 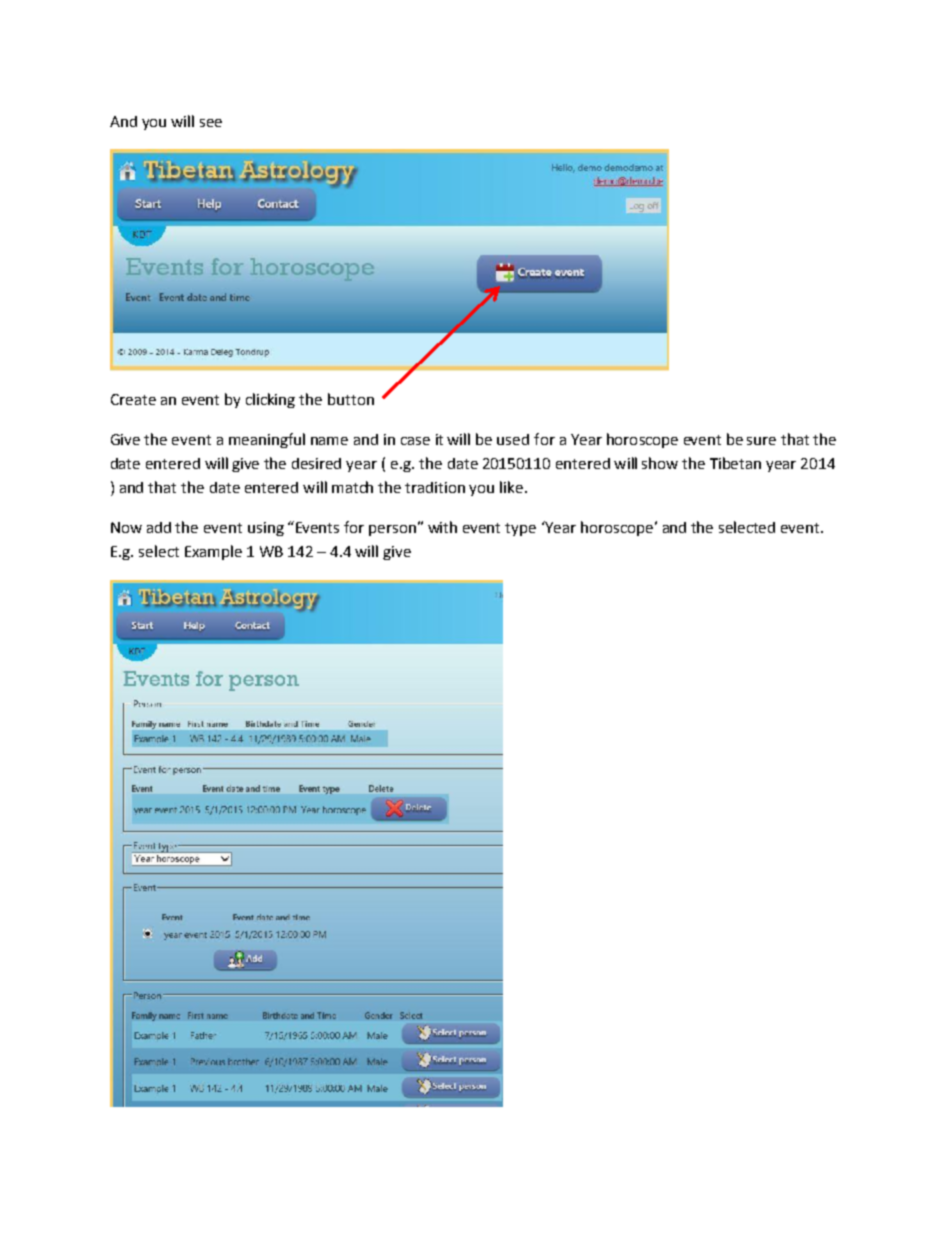 I want to click on case, so click(x=415, y=441).
